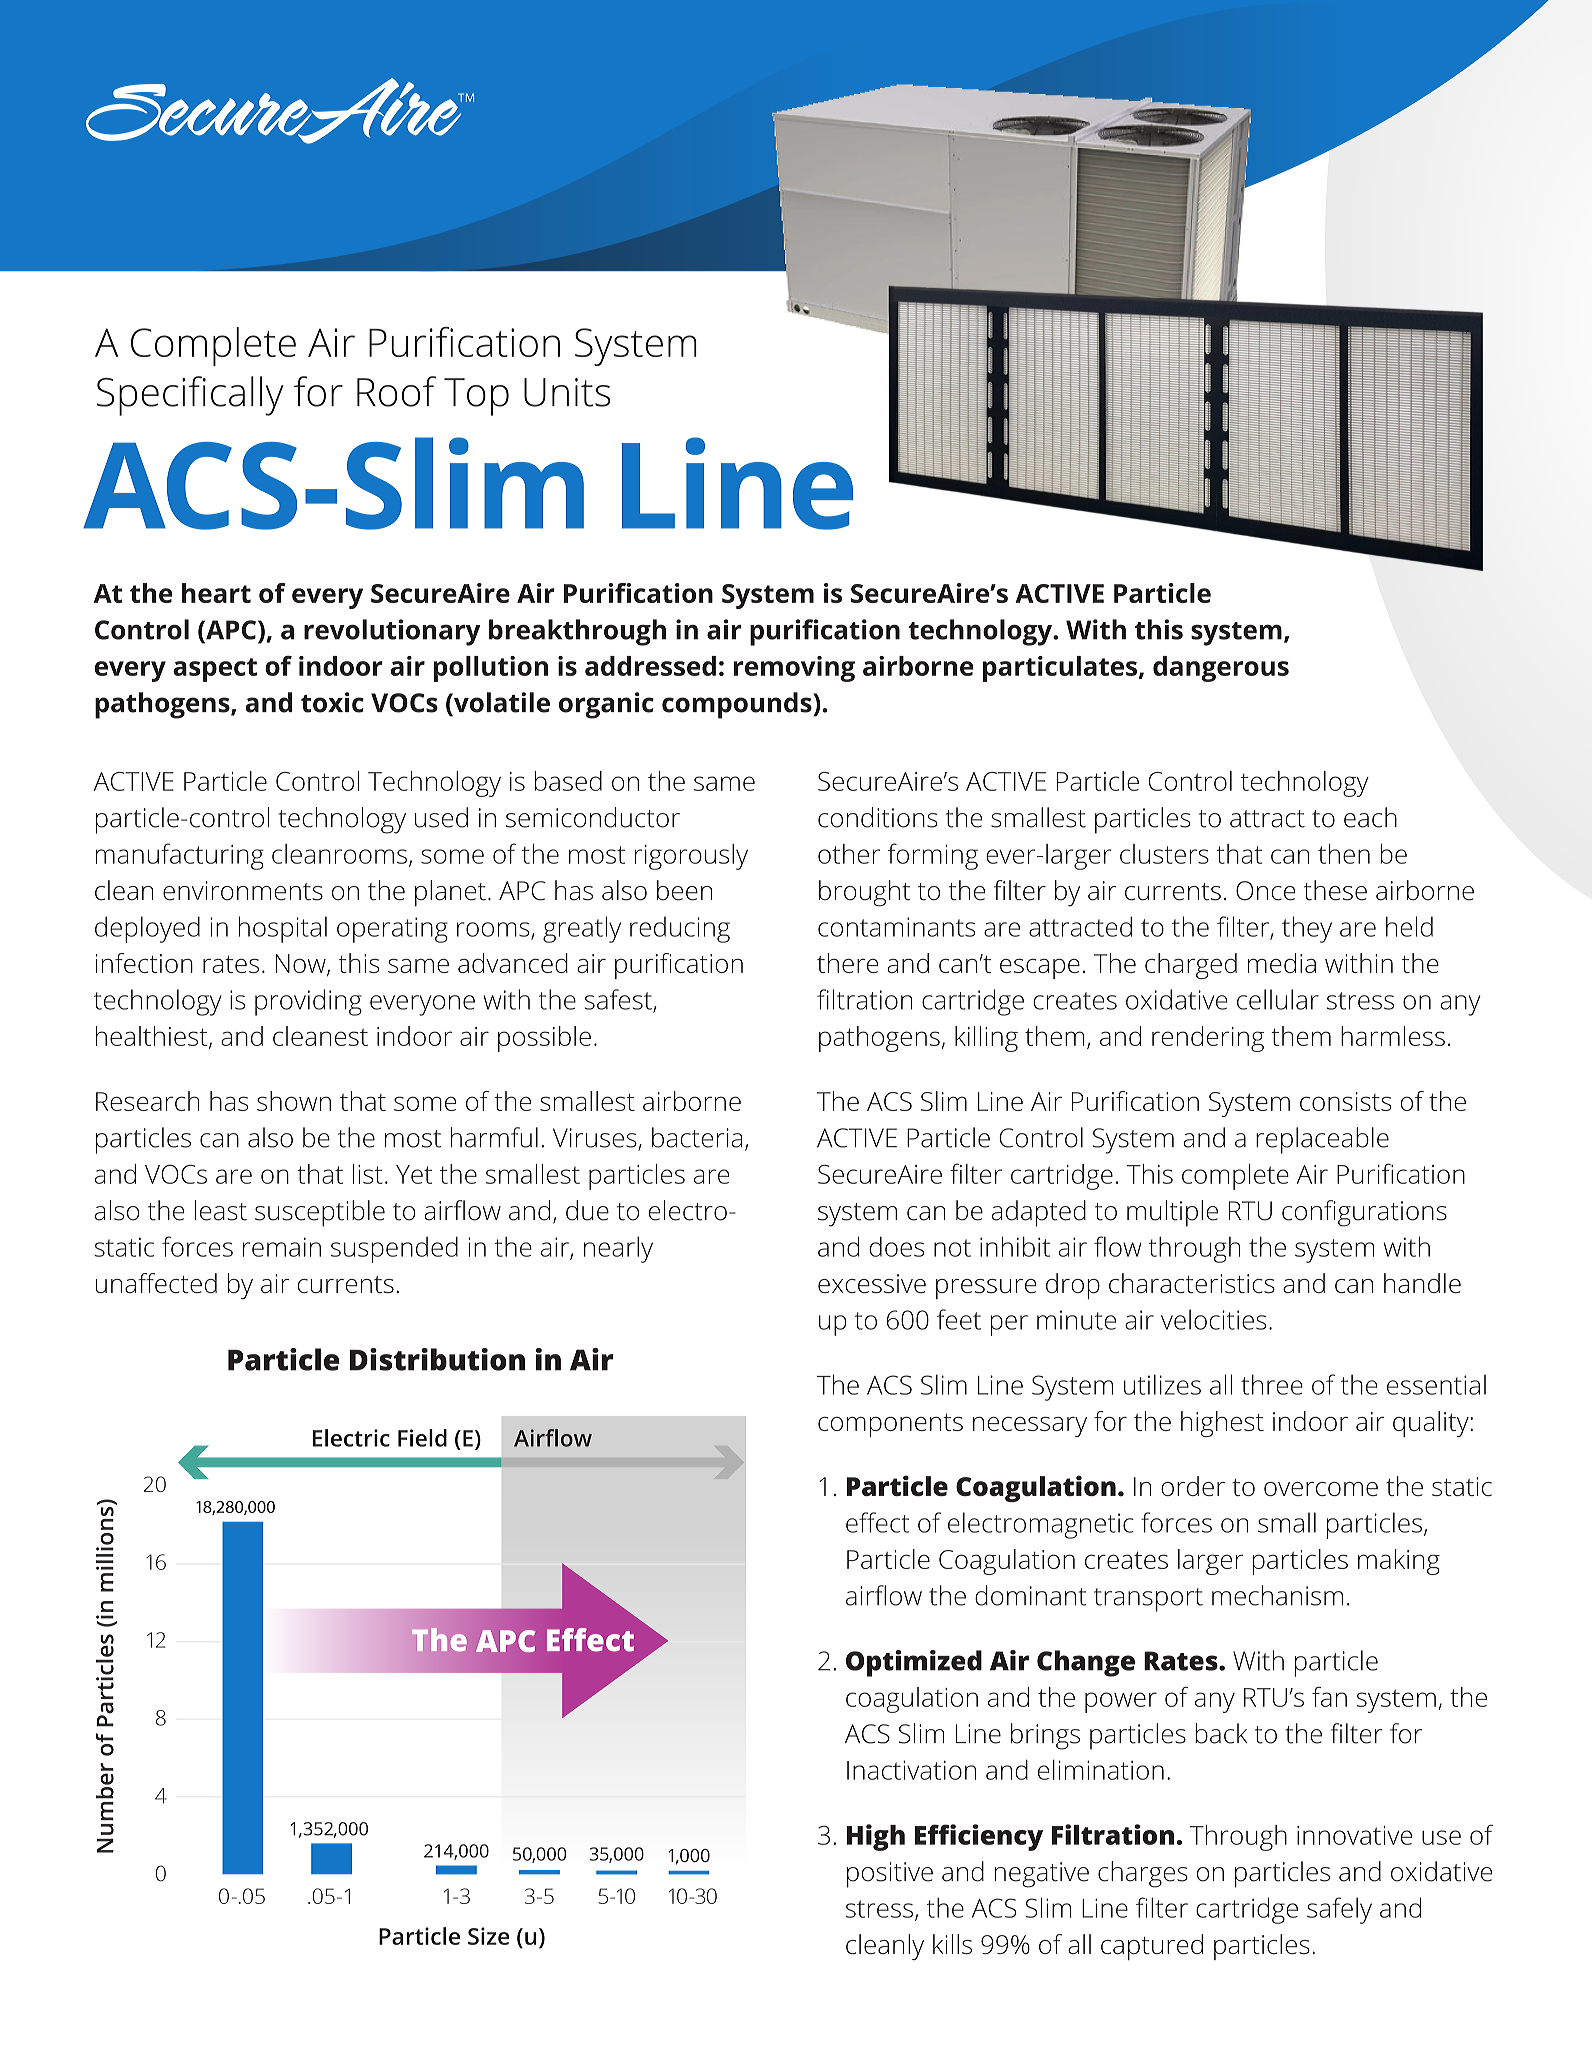 Image resolution: width=1592 pixels, height=2061 pixels. What do you see at coordinates (489, 1936) in the page?
I see `Size` at bounding box center [489, 1936].
